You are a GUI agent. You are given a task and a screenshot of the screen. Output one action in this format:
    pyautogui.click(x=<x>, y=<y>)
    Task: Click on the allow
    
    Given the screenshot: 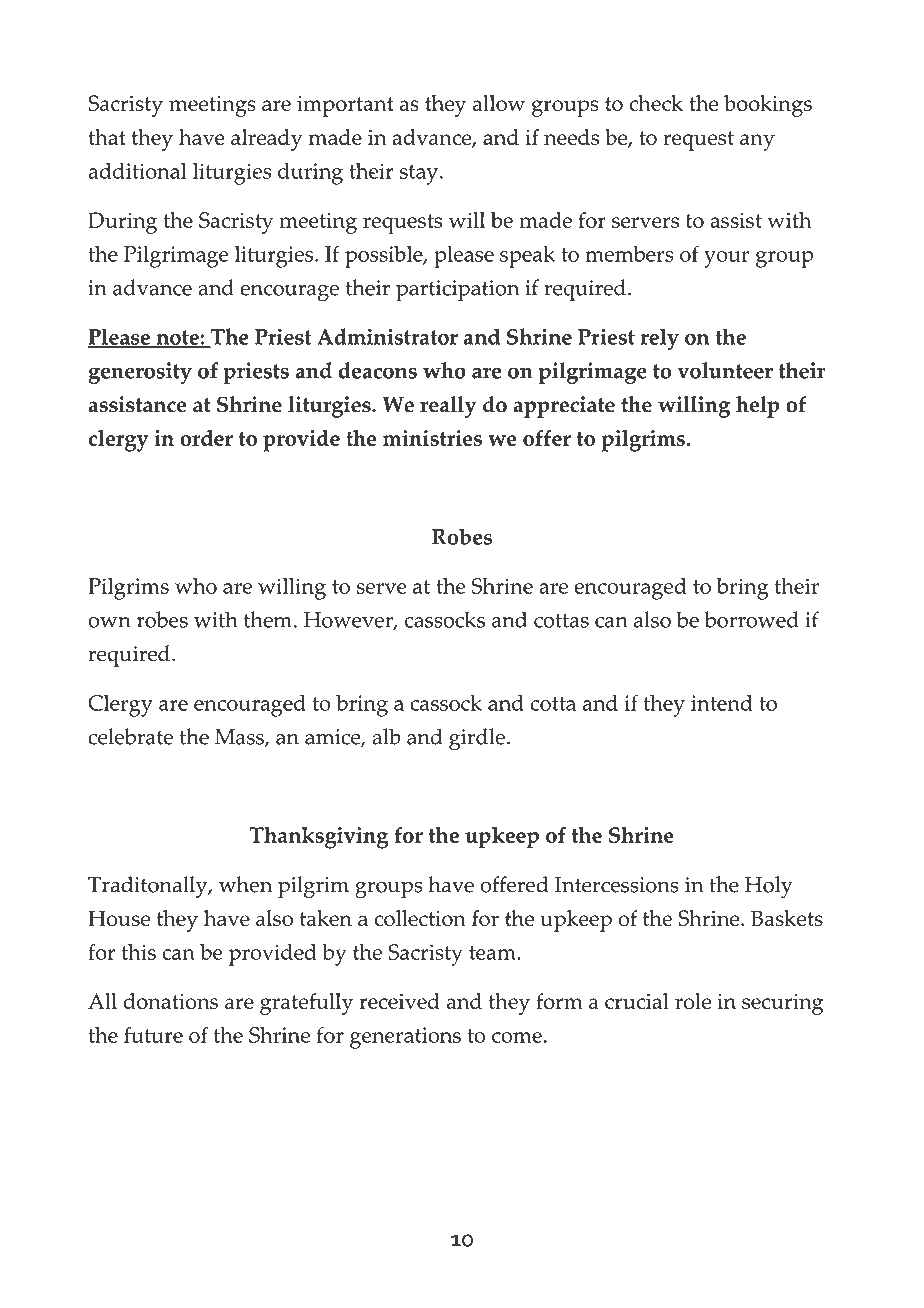 What is the action you would take?
    pyautogui.click(x=499, y=103)
